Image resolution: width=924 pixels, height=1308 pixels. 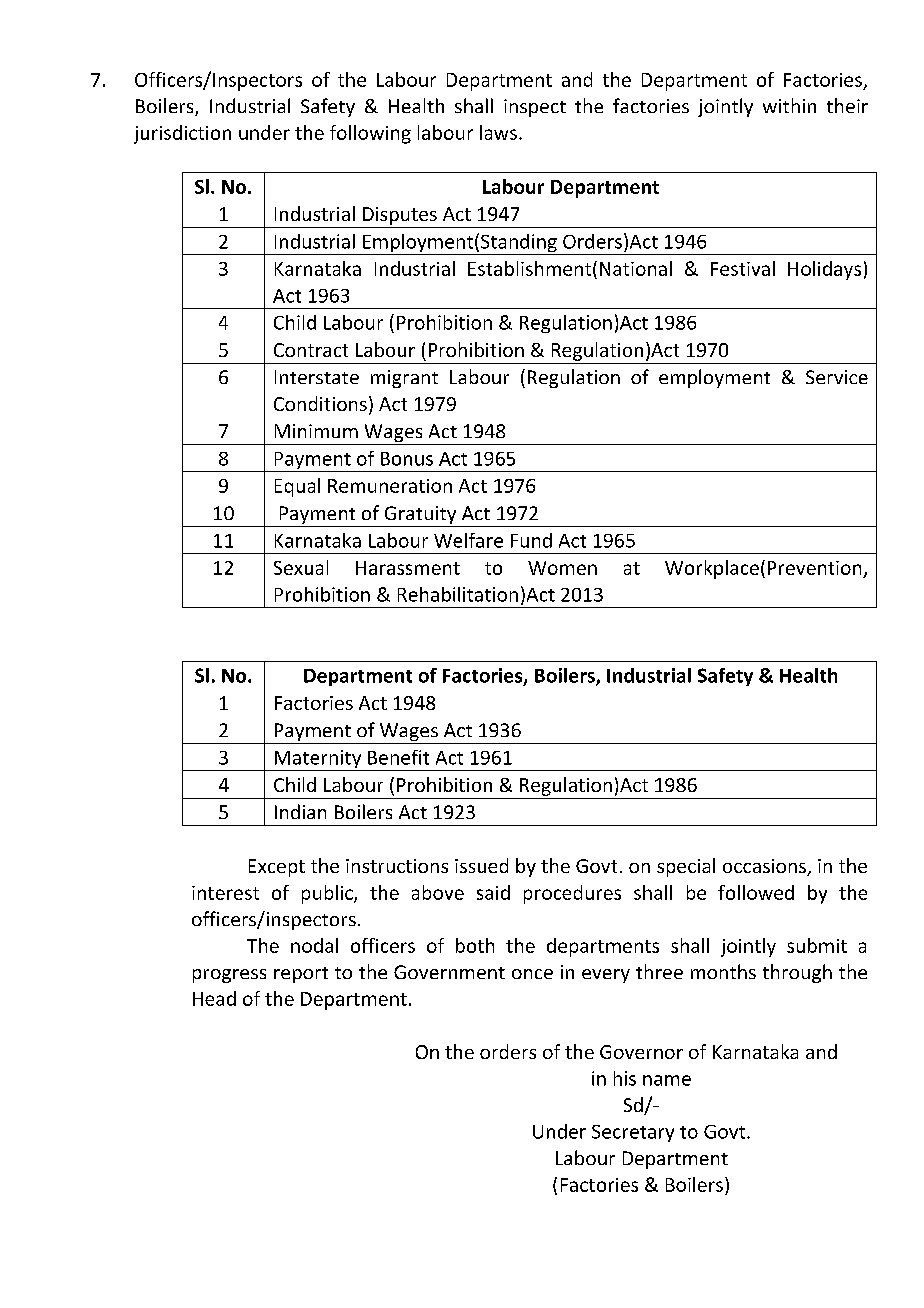 I want to click on Women, so click(x=562, y=568).
